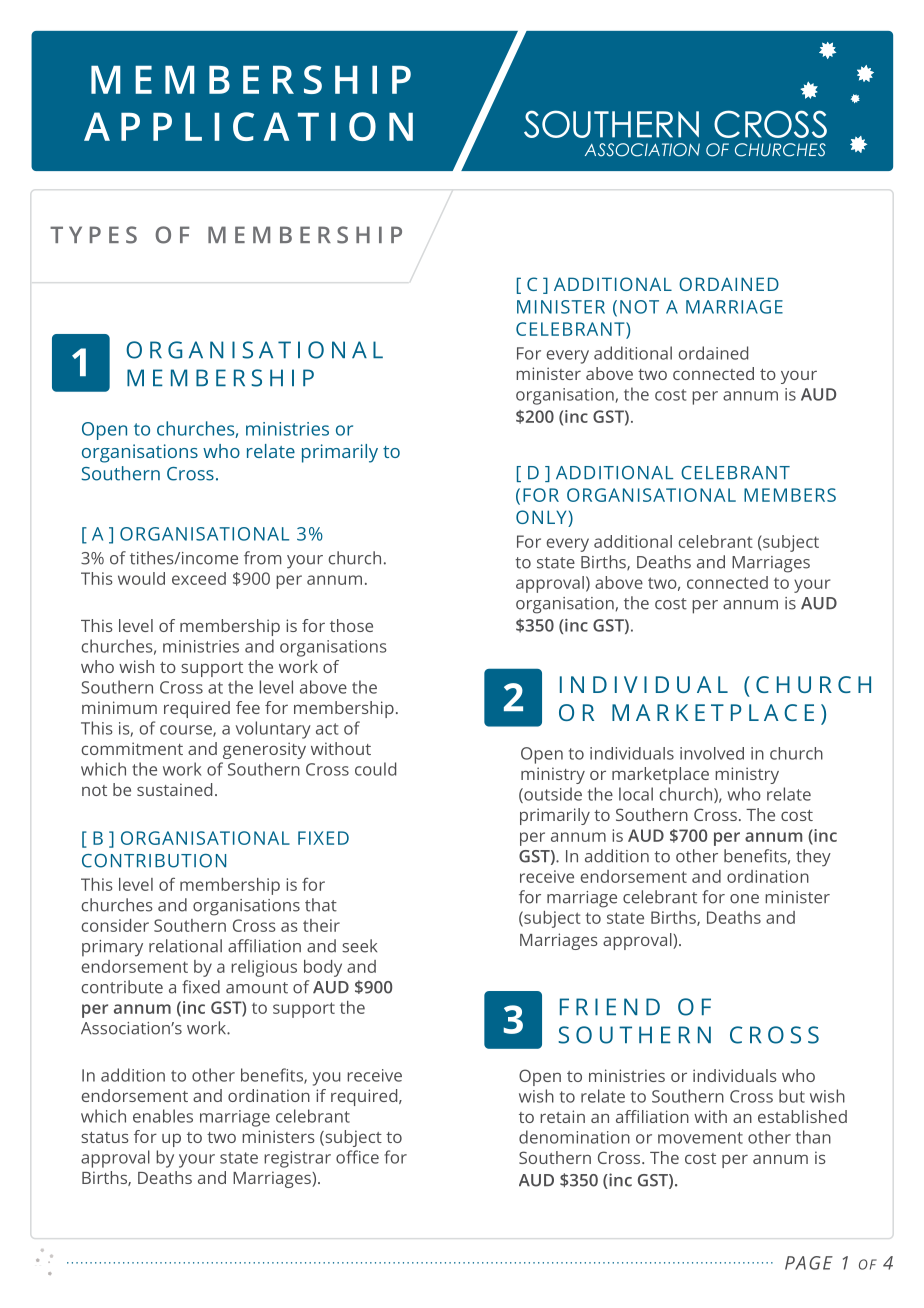 The height and width of the document is (1308, 924). What do you see at coordinates (154, 861) in the document?
I see `CONTRIBUTION` at bounding box center [154, 861].
